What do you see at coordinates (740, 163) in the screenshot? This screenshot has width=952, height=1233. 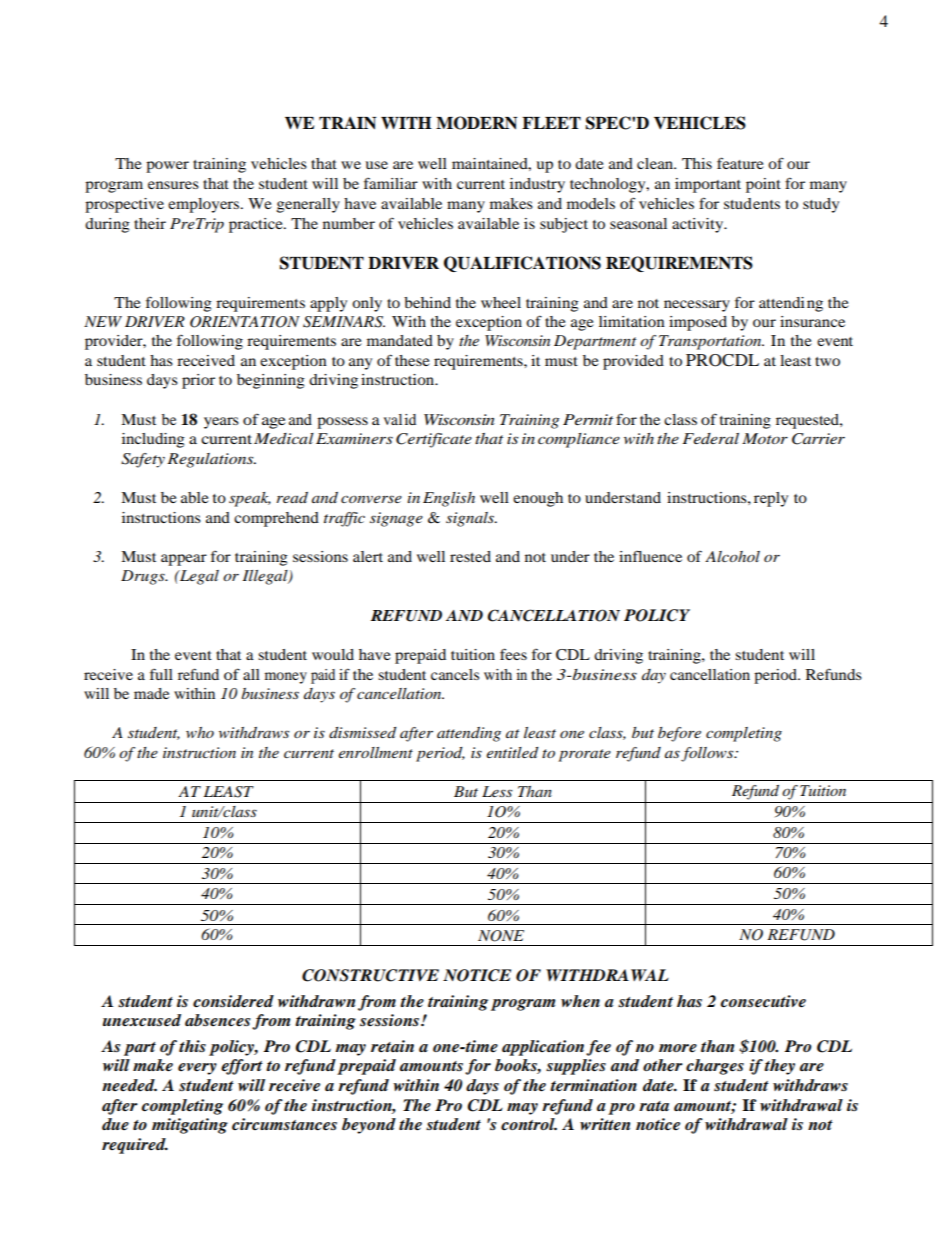 I see `feature` at bounding box center [740, 163].
